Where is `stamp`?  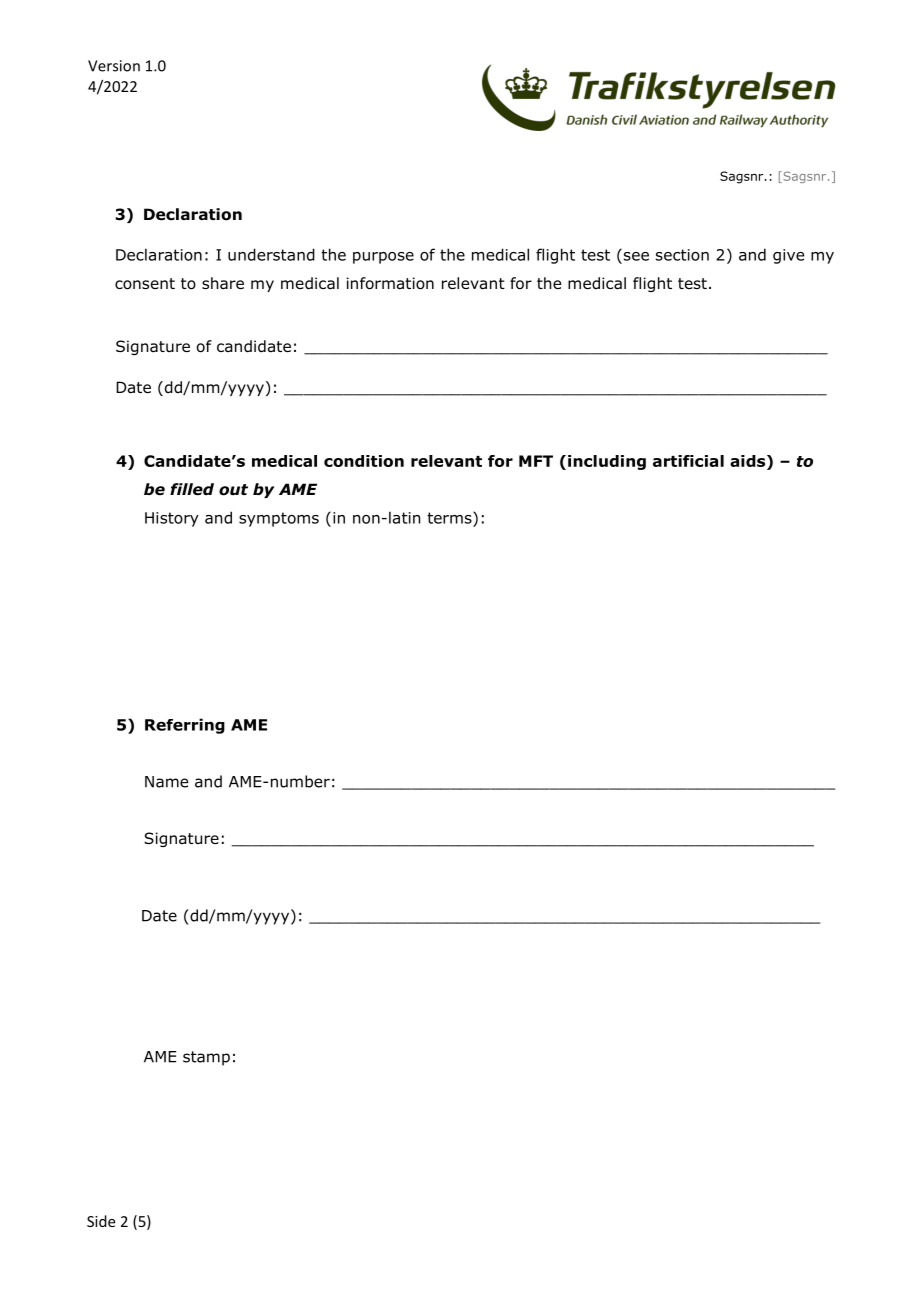 stamp is located at coordinates (206, 1058).
